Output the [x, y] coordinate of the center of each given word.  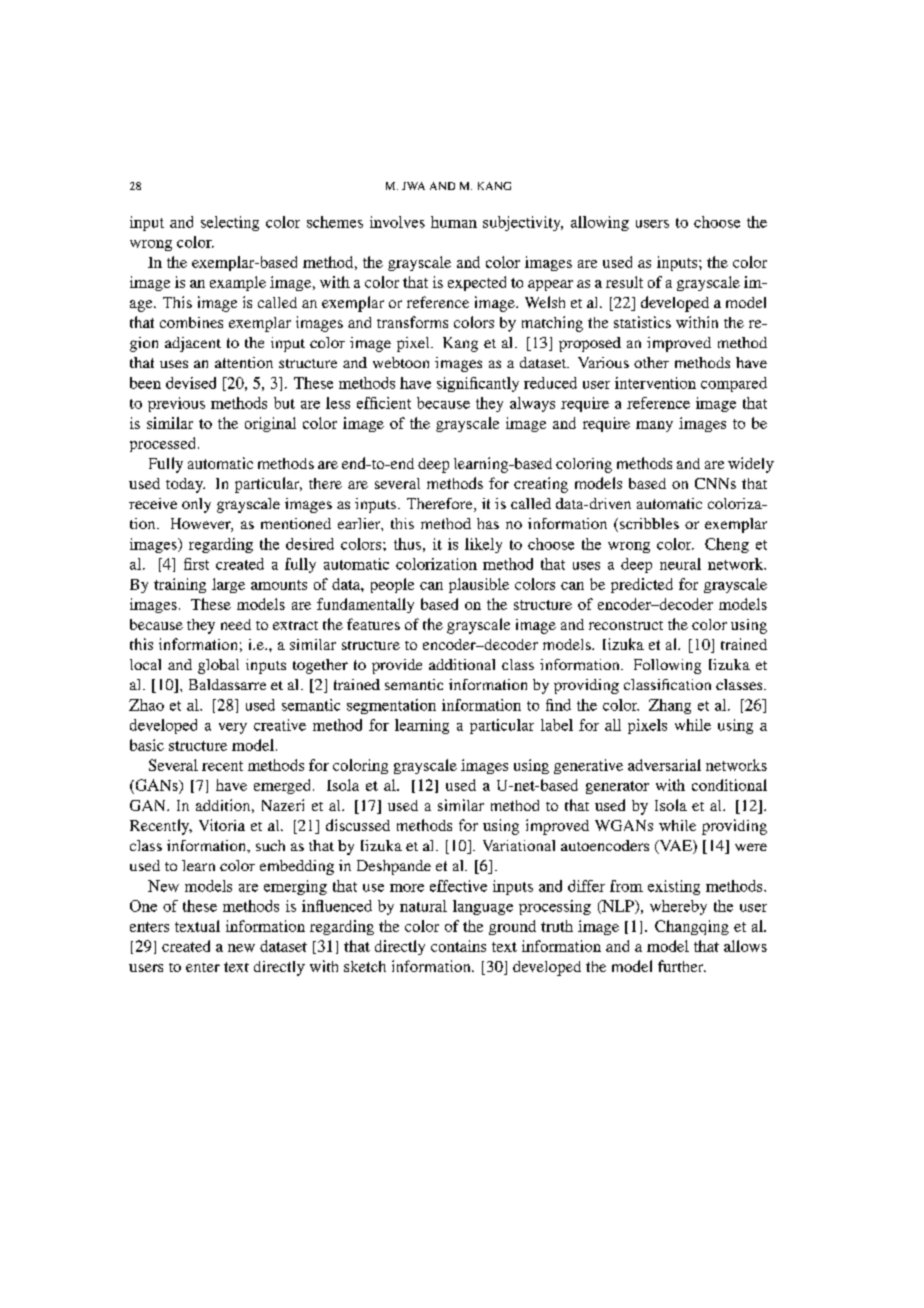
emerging [295, 887]
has [488, 523]
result [624, 282]
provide [397, 666]
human [454, 222]
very [233, 728]
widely [751, 465]
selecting [230, 223]
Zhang [670, 706]
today [185, 485]
